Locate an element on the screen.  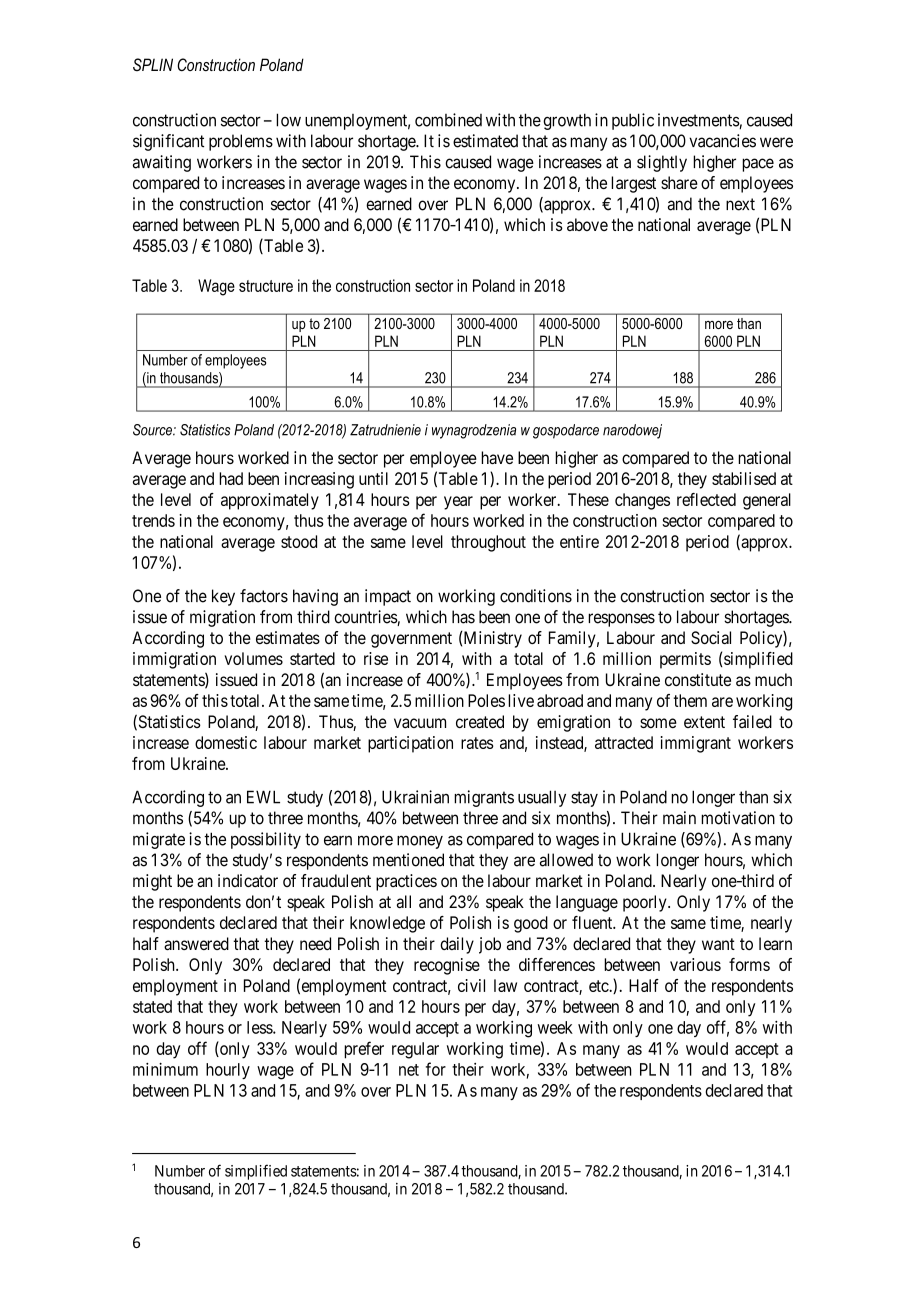
problems is located at coordinates (241, 142).
